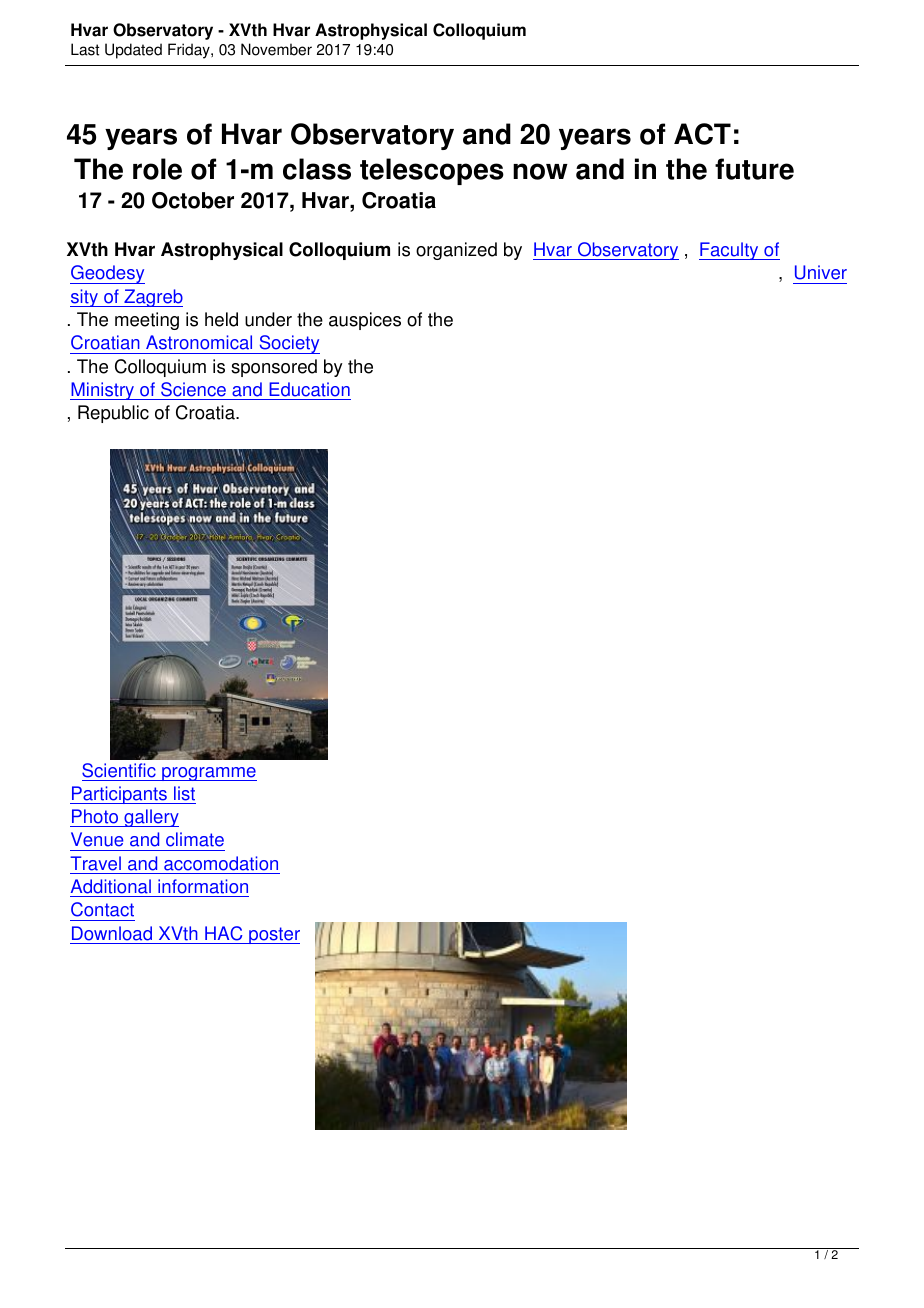 This page has height=1308, width=924. What do you see at coordinates (203, 886) in the page?
I see `information` at bounding box center [203, 886].
